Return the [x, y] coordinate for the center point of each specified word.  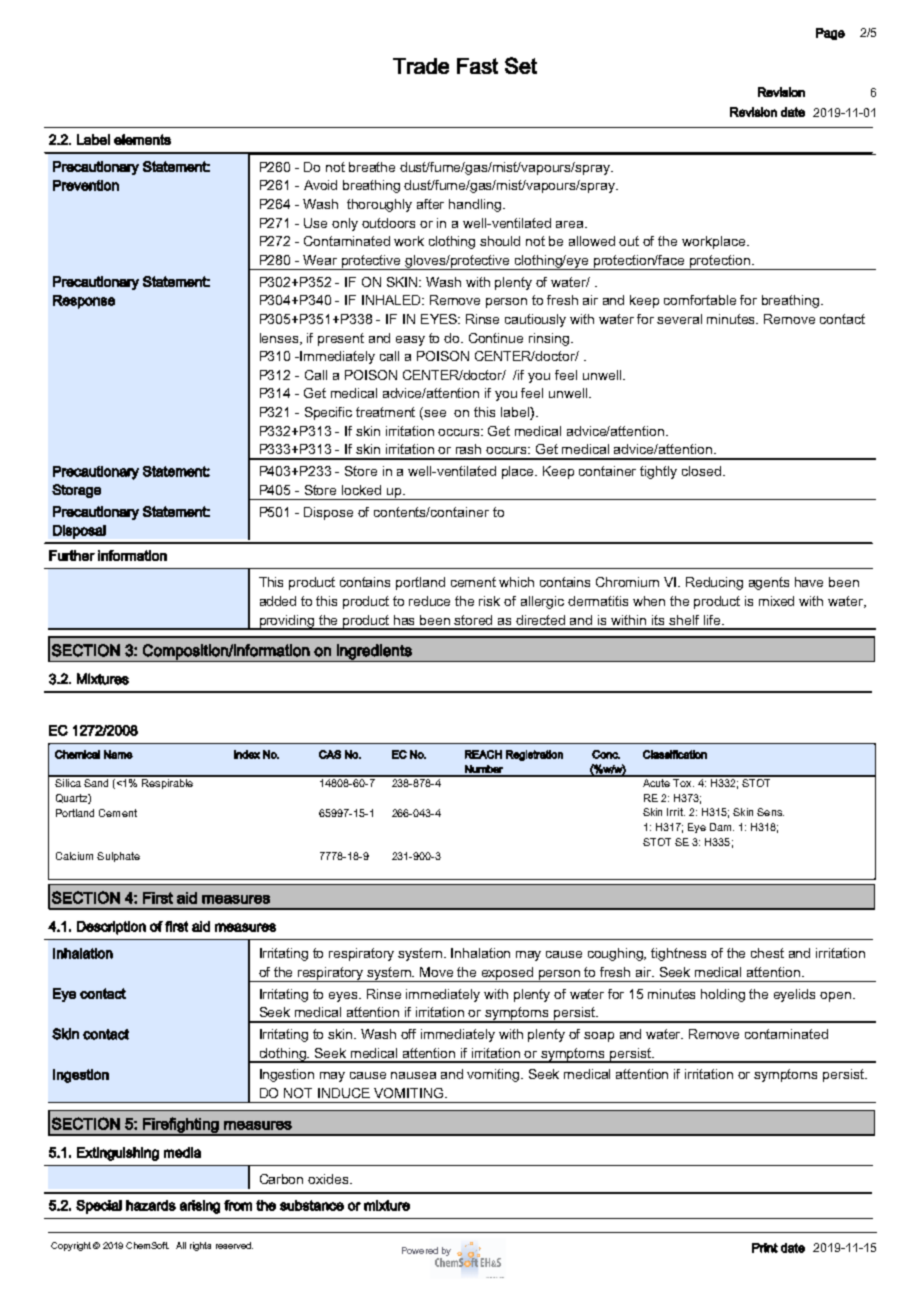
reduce [429, 601]
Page [830, 34]
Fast [477, 66]
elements [142, 139]
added [278, 601]
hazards [151, 1205]
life [713, 620]
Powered [420, 1250]
